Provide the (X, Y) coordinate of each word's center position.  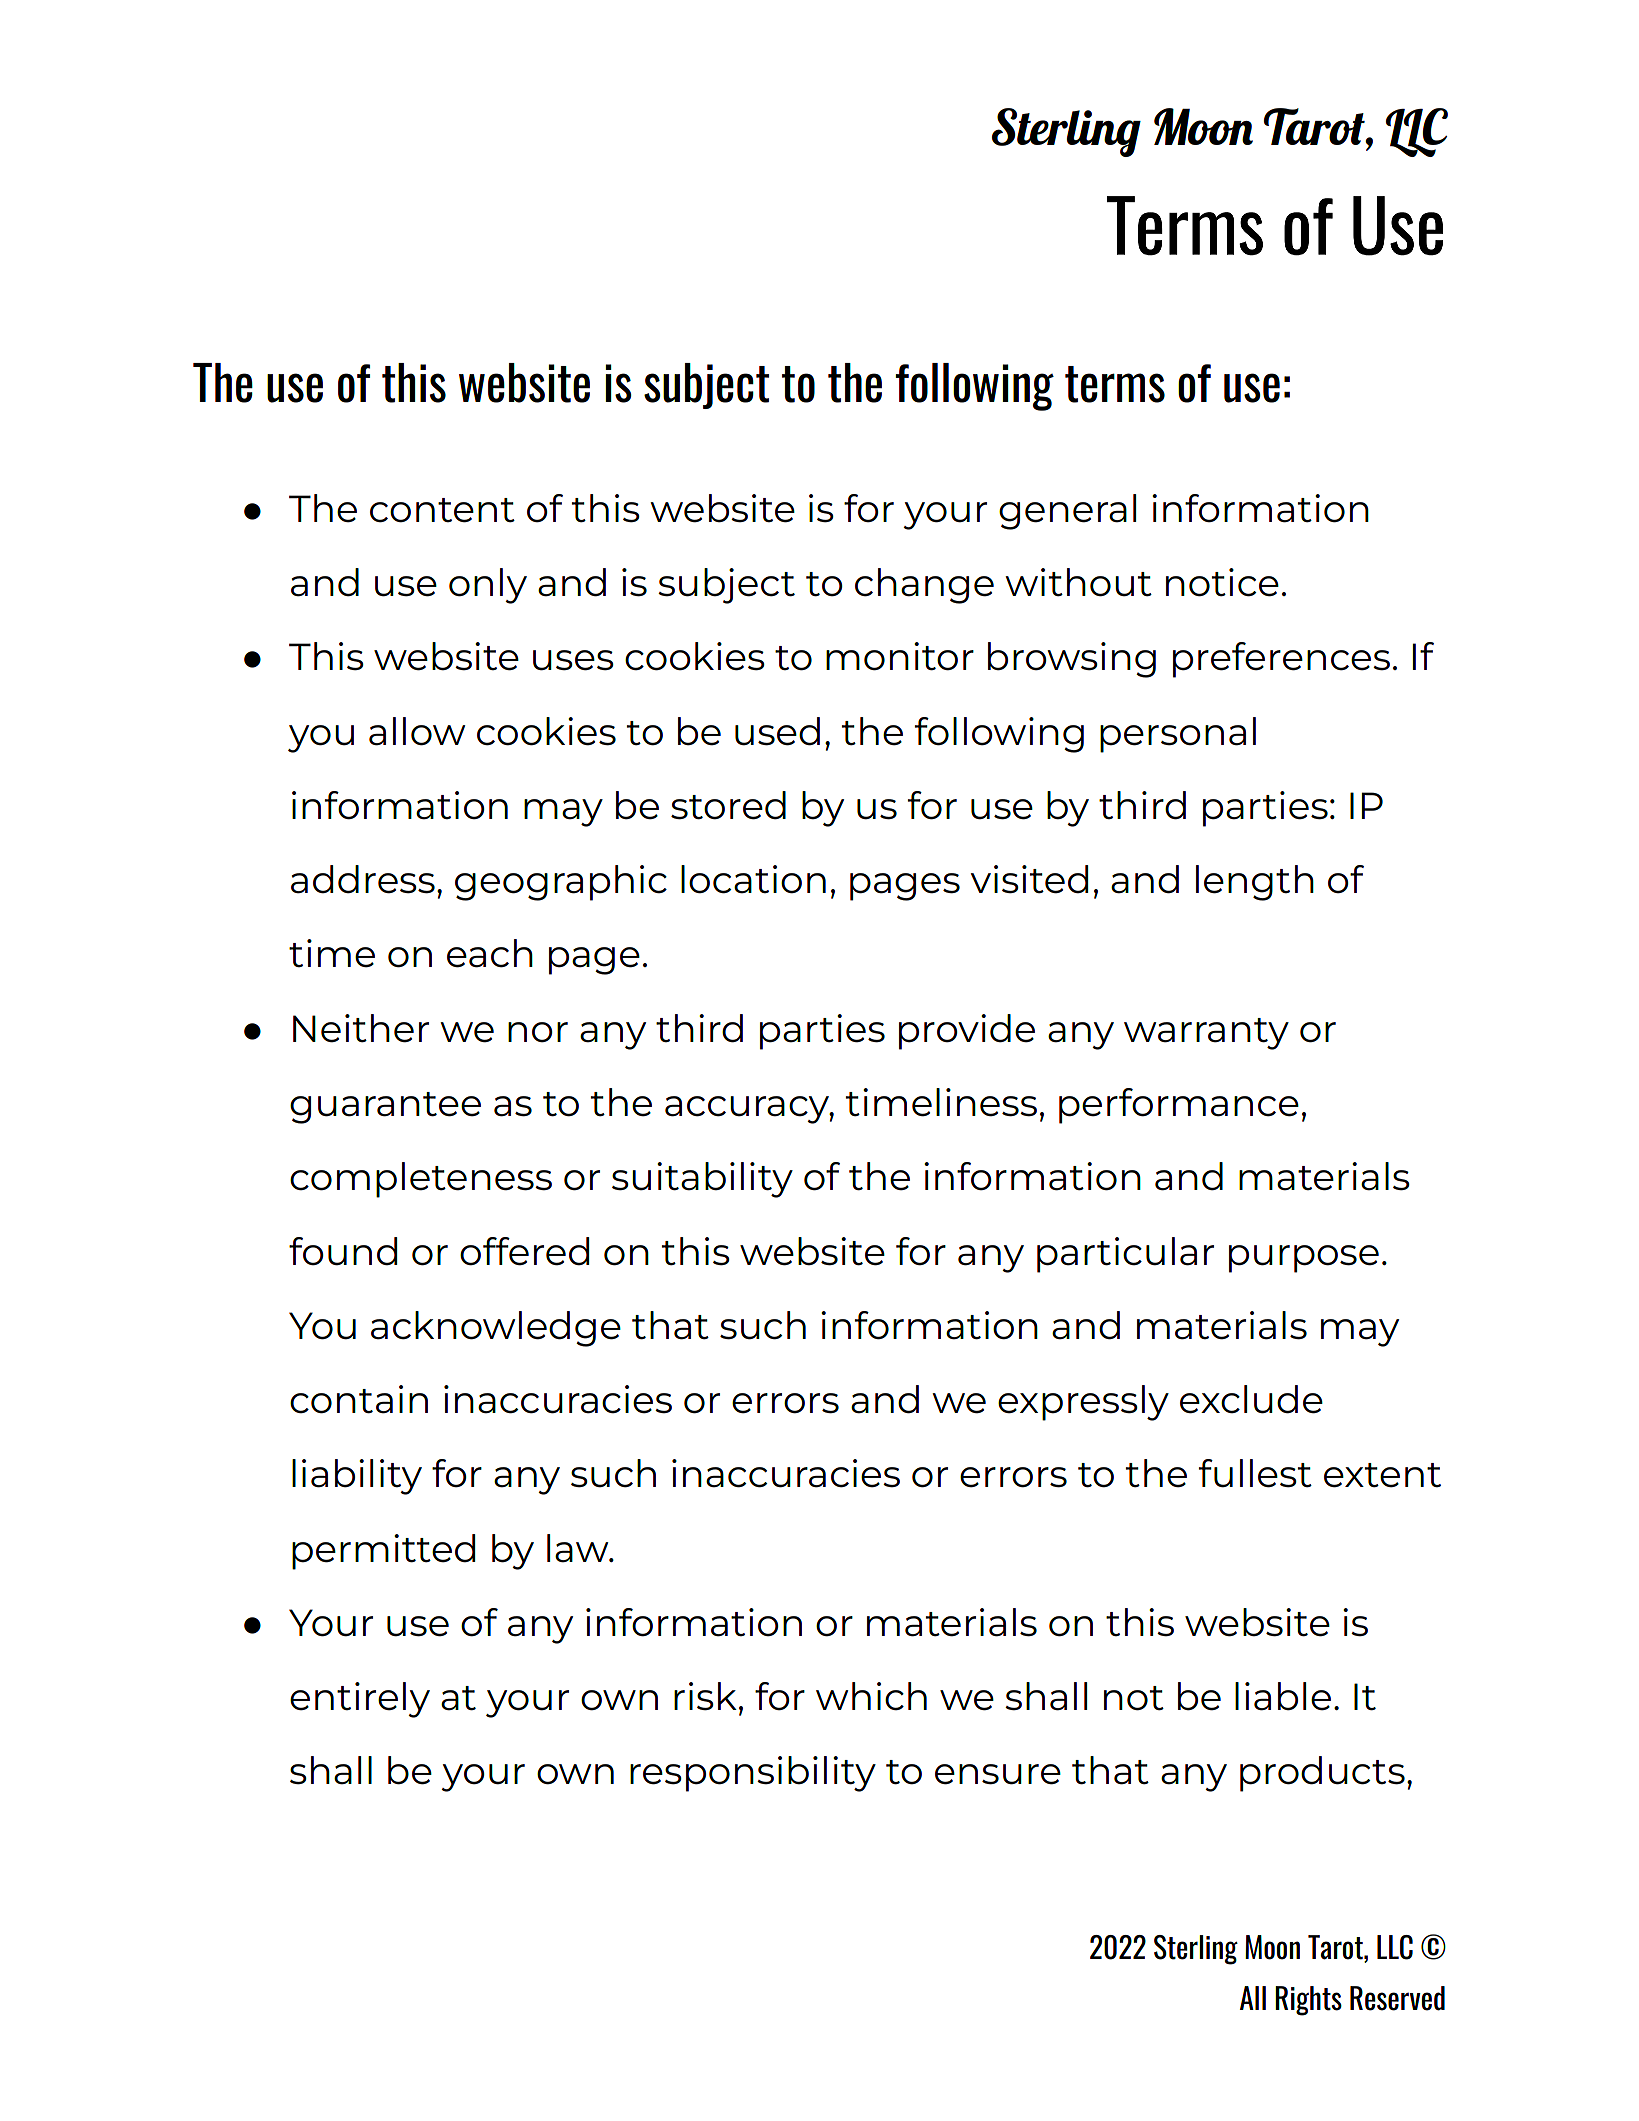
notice (1222, 582)
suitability (702, 1180)
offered (524, 1251)
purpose (1304, 1259)
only (488, 586)
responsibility (753, 1774)
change (924, 586)
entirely (360, 1700)
